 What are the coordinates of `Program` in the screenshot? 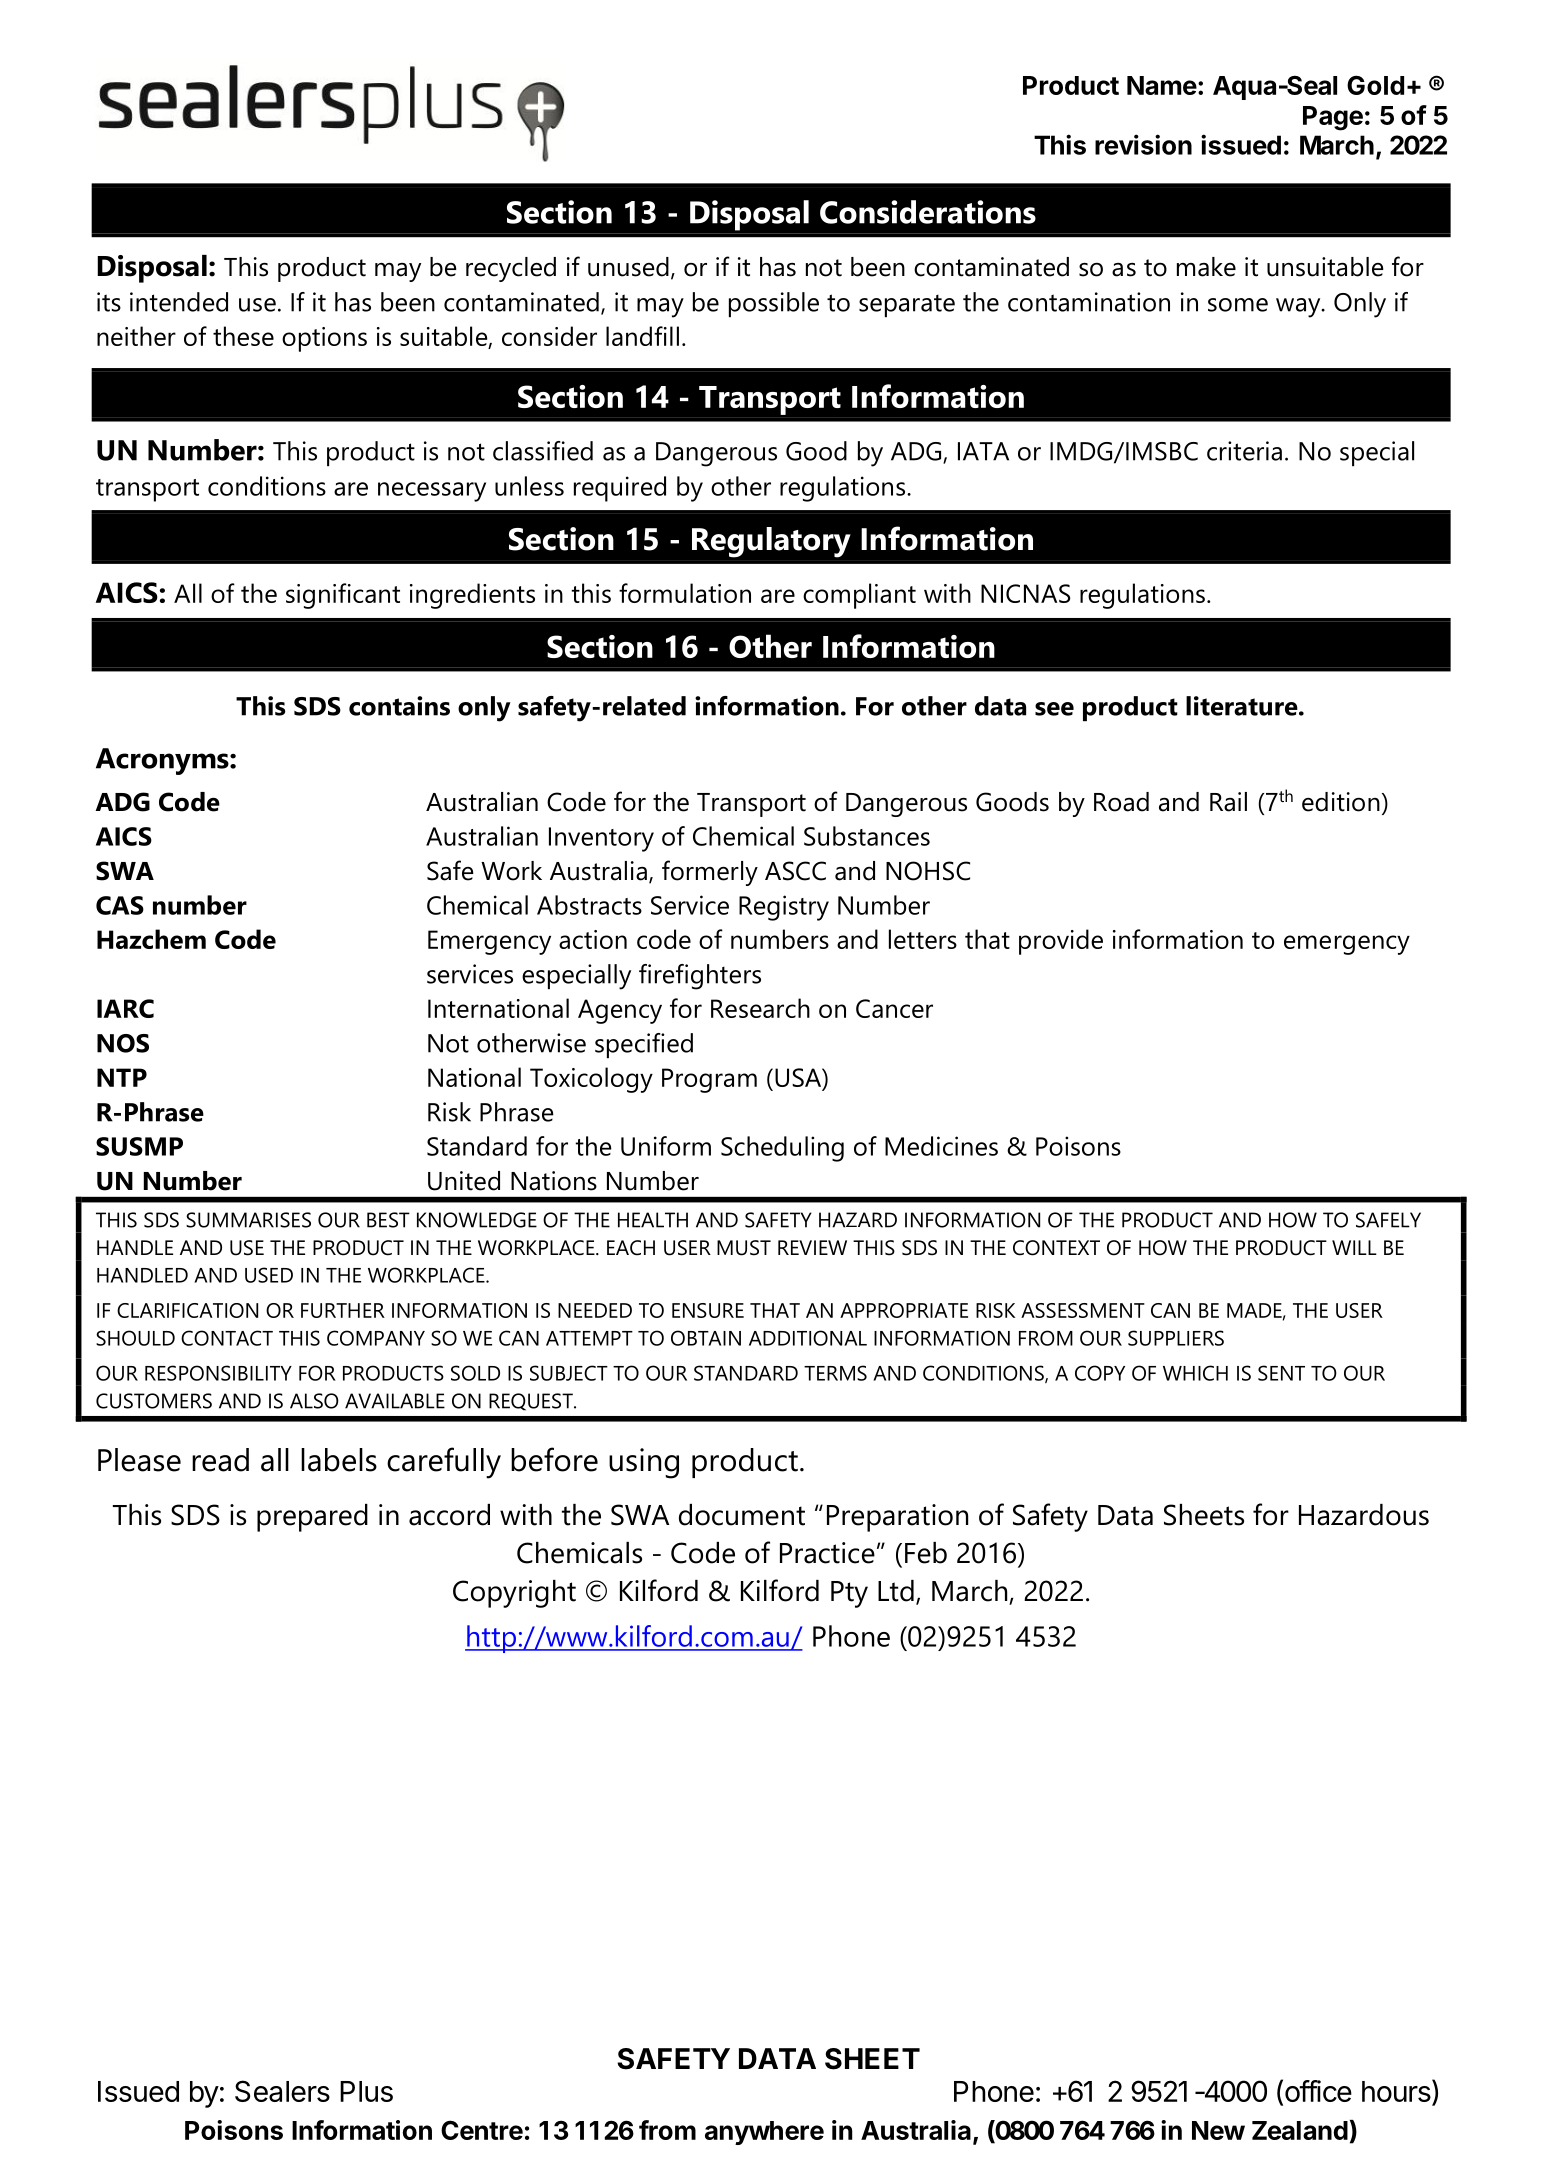 It's located at (709, 1080).
